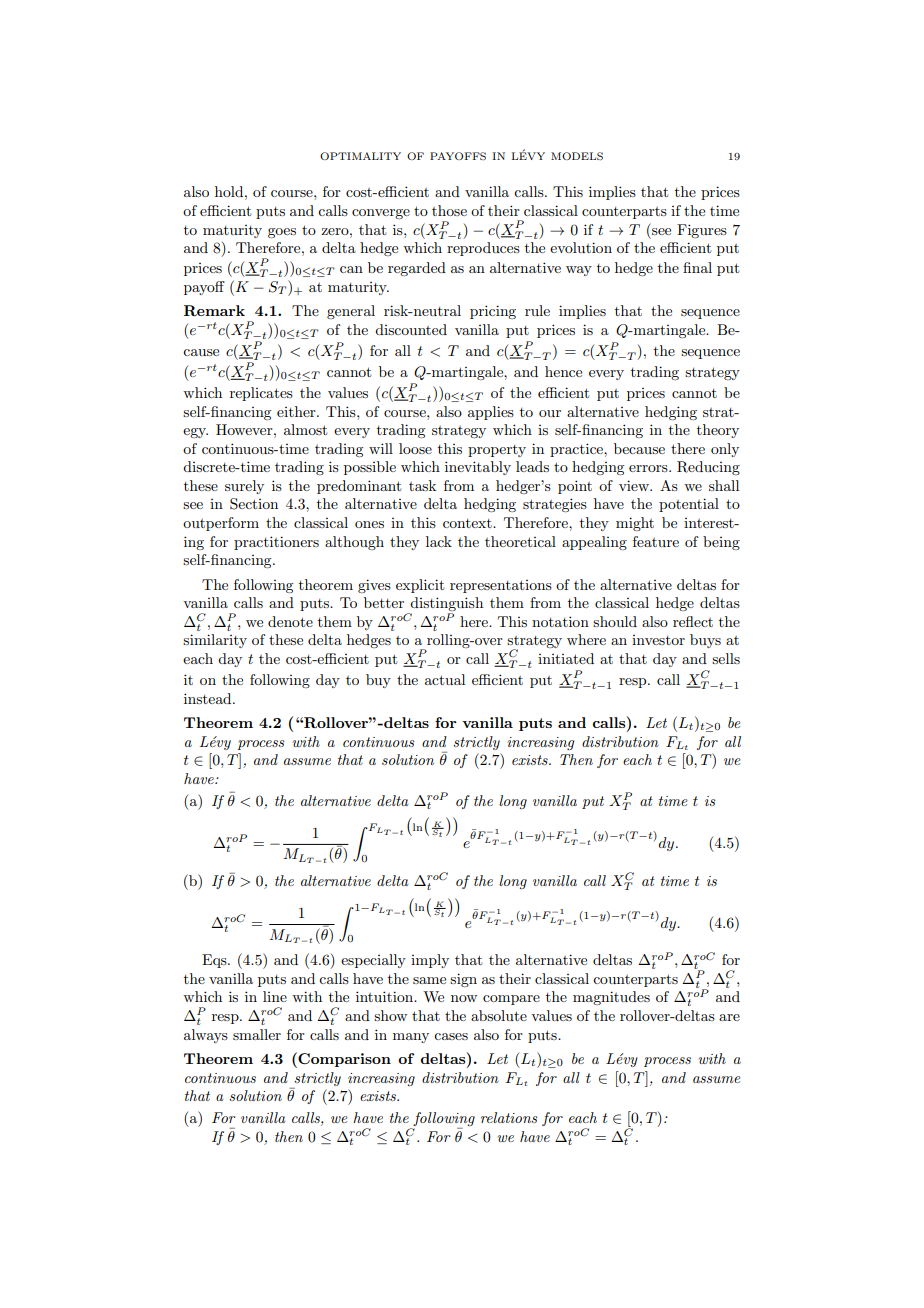 The image size is (924, 1308). Describe the element at coordinates (449, 210) in the screenshot. I see `those` at that location.
